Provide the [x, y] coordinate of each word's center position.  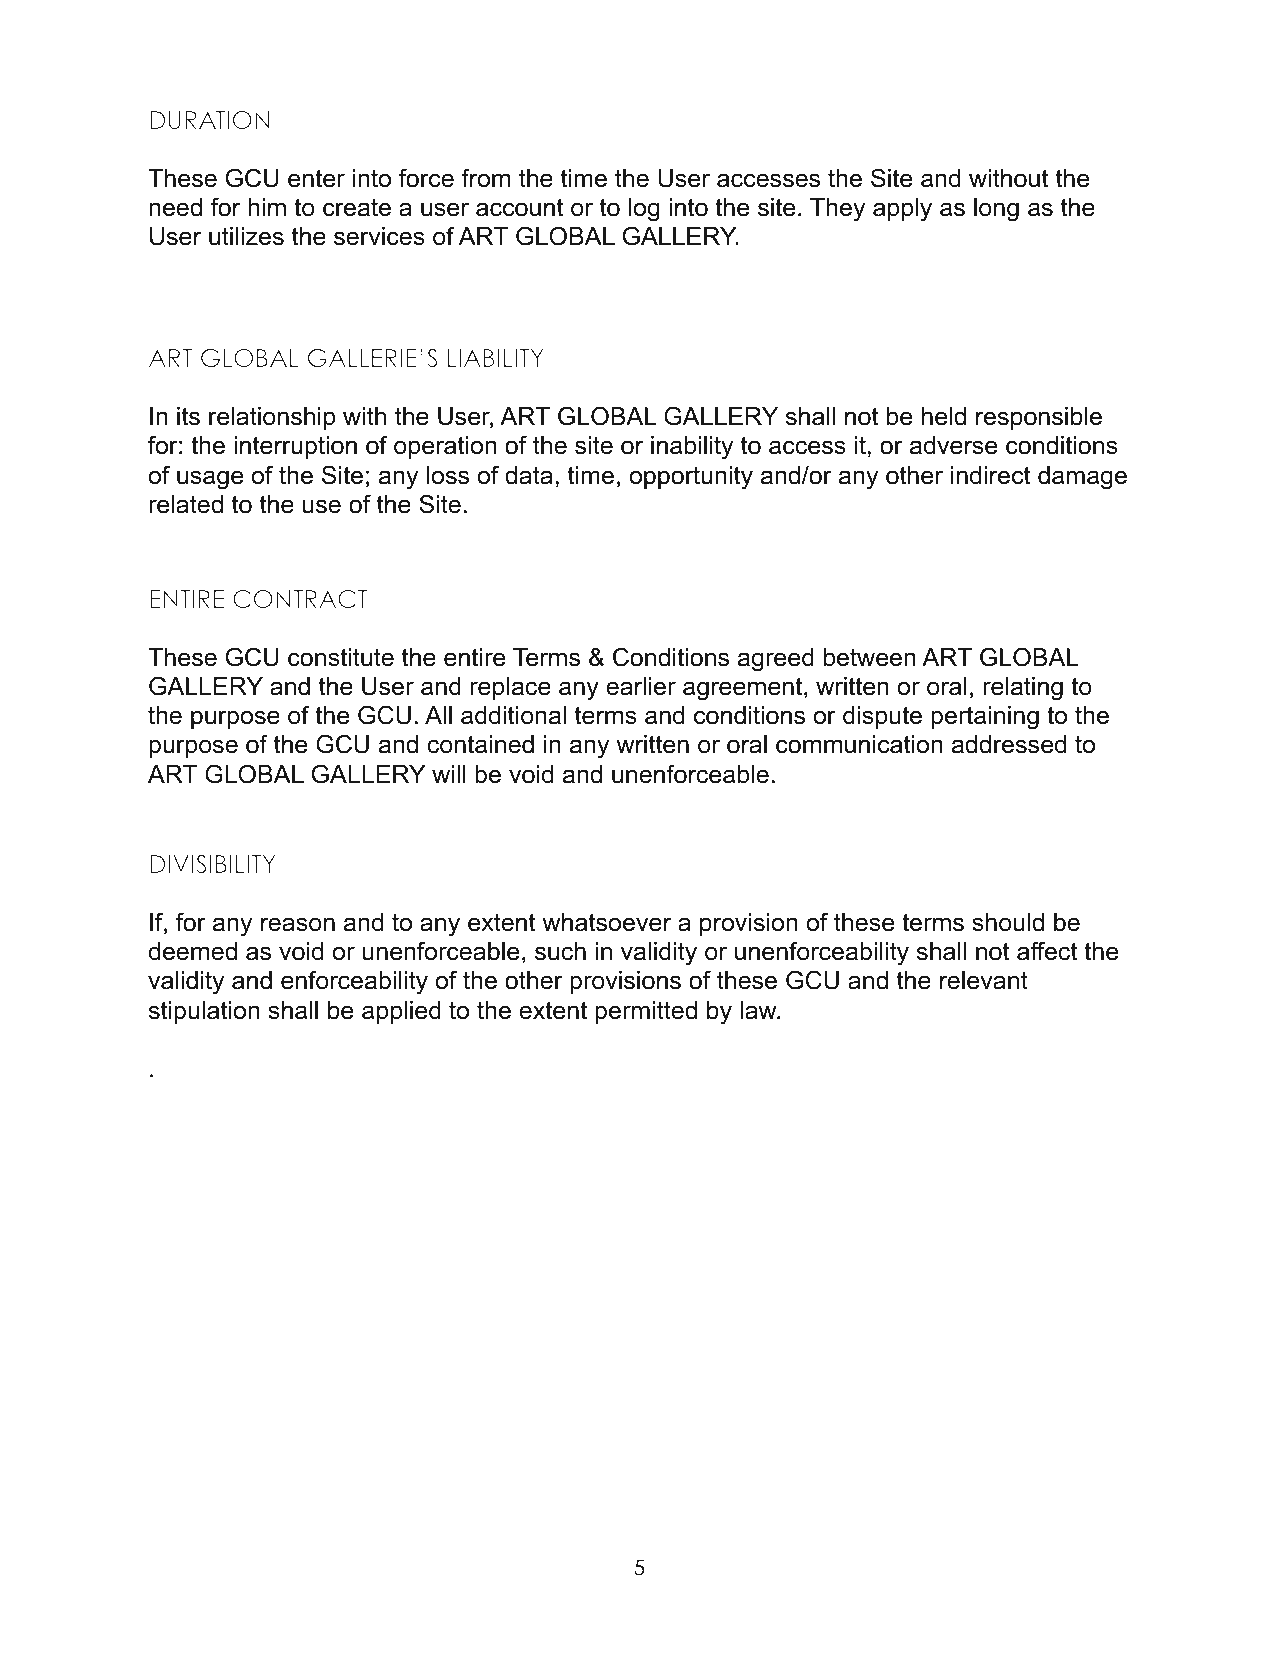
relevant [984, 980]
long [996, 210]
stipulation [204, 1012]
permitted [646, 1012]
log [644, 210]
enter [316, 178]
